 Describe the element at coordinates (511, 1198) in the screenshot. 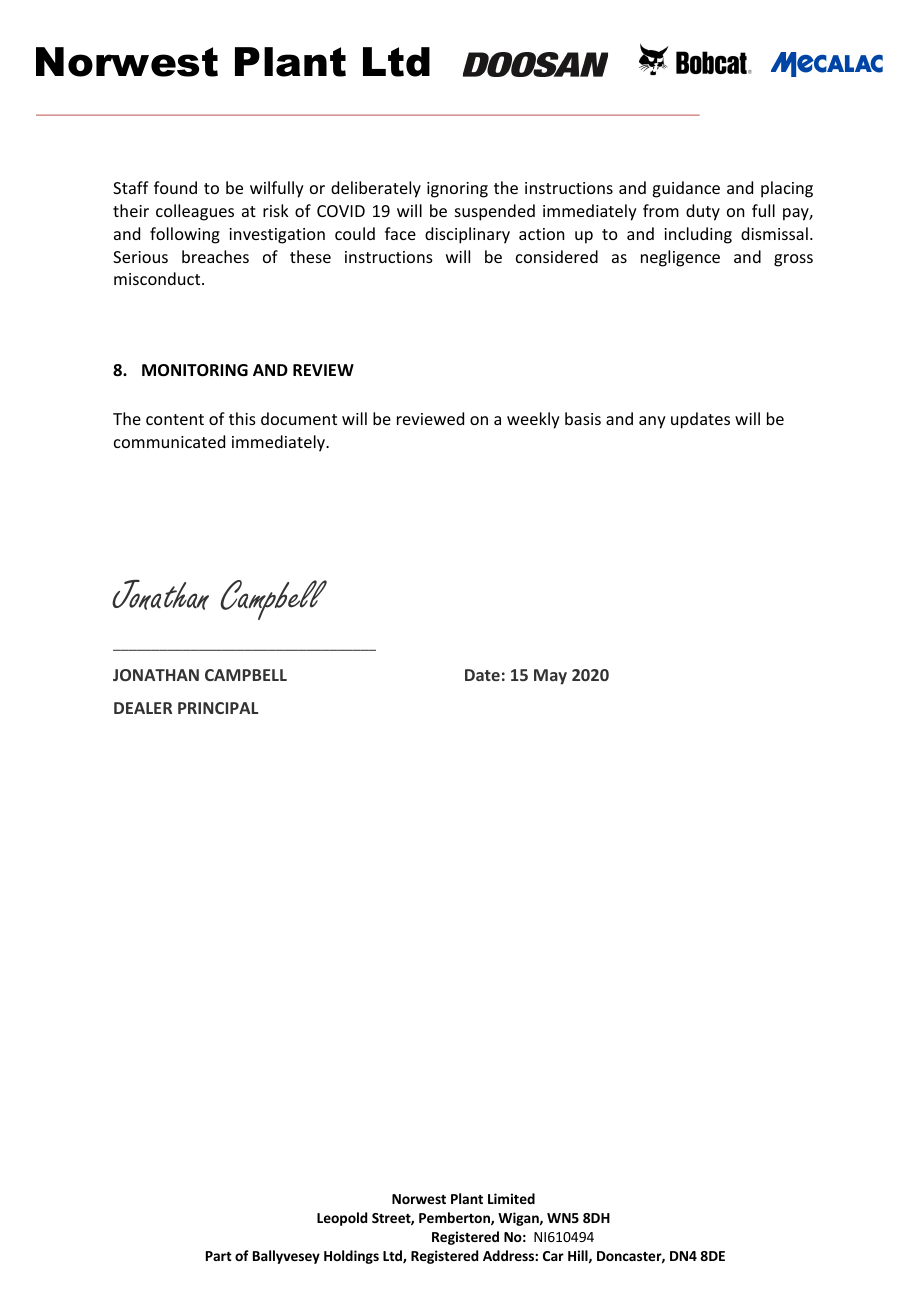

I see `Limited` at that location.
